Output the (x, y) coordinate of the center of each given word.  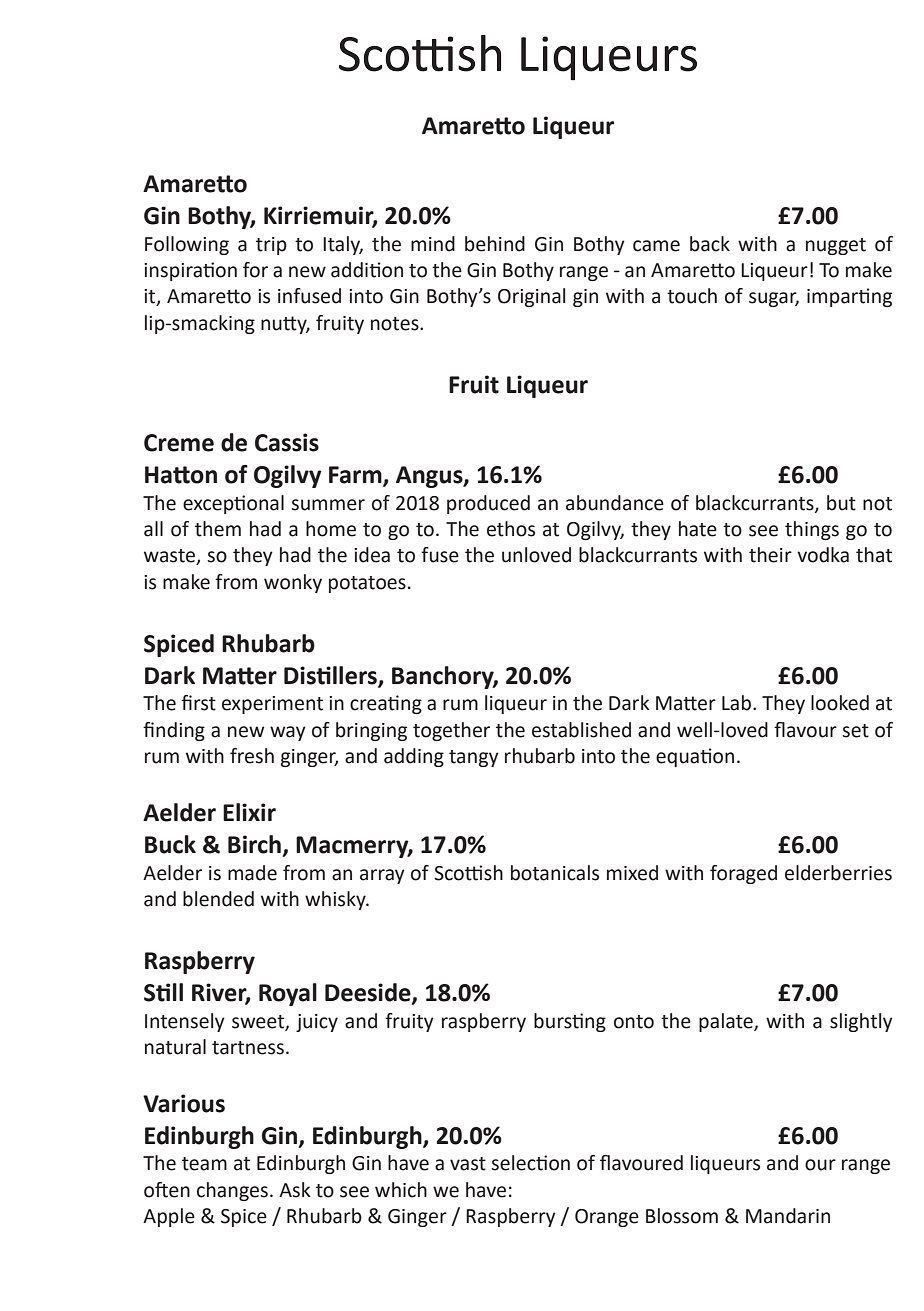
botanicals (555, 873)
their (770, 555)
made (252, 873)
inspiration (190, 271)
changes (232, 1191)
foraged (743, 874)
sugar (774, 299)
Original (531, 297)
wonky (293, 583)
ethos (511, 529)
